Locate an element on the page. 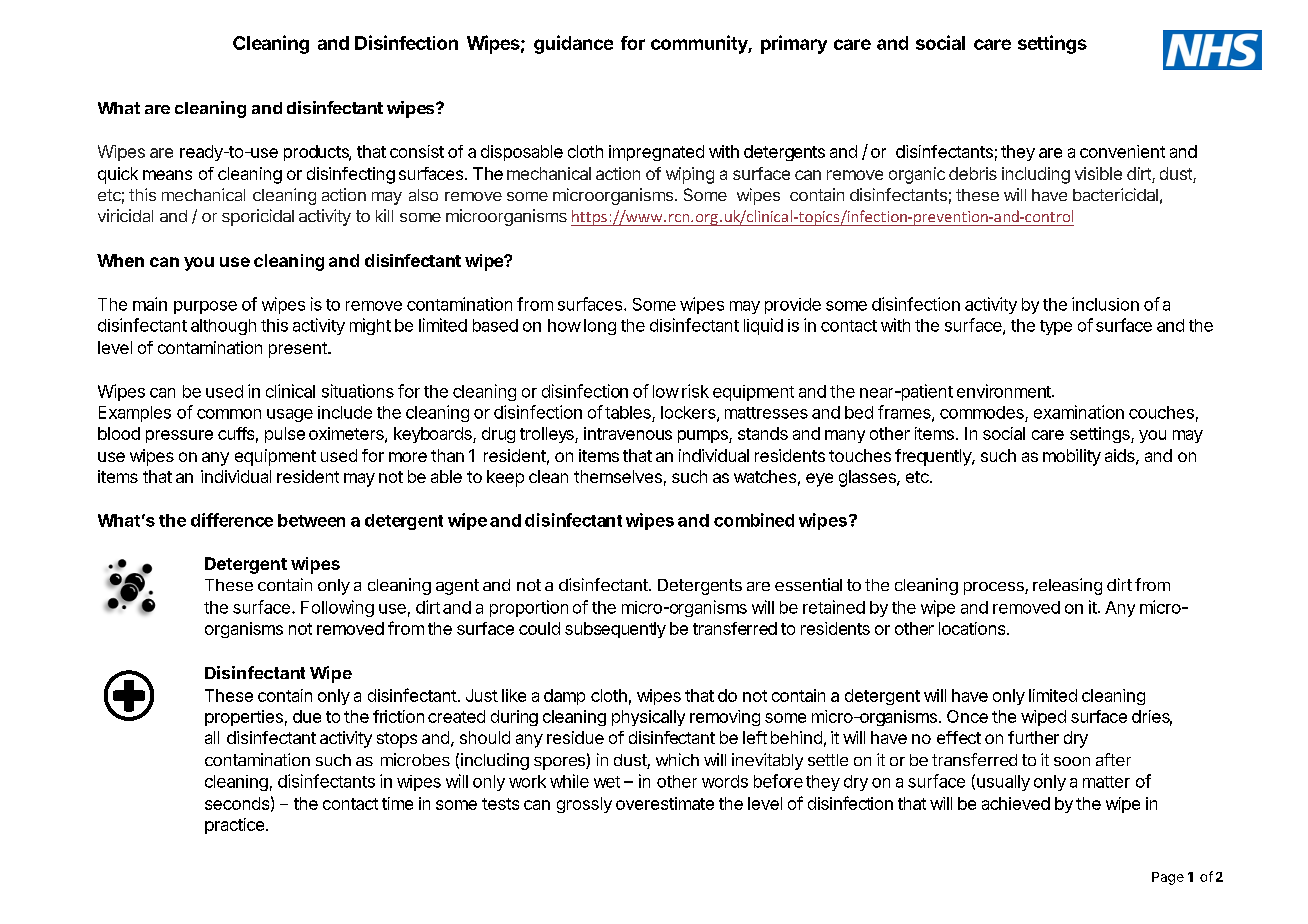 This document has height=924, width=1308. overestimate is located at coordinates (665, 803).
